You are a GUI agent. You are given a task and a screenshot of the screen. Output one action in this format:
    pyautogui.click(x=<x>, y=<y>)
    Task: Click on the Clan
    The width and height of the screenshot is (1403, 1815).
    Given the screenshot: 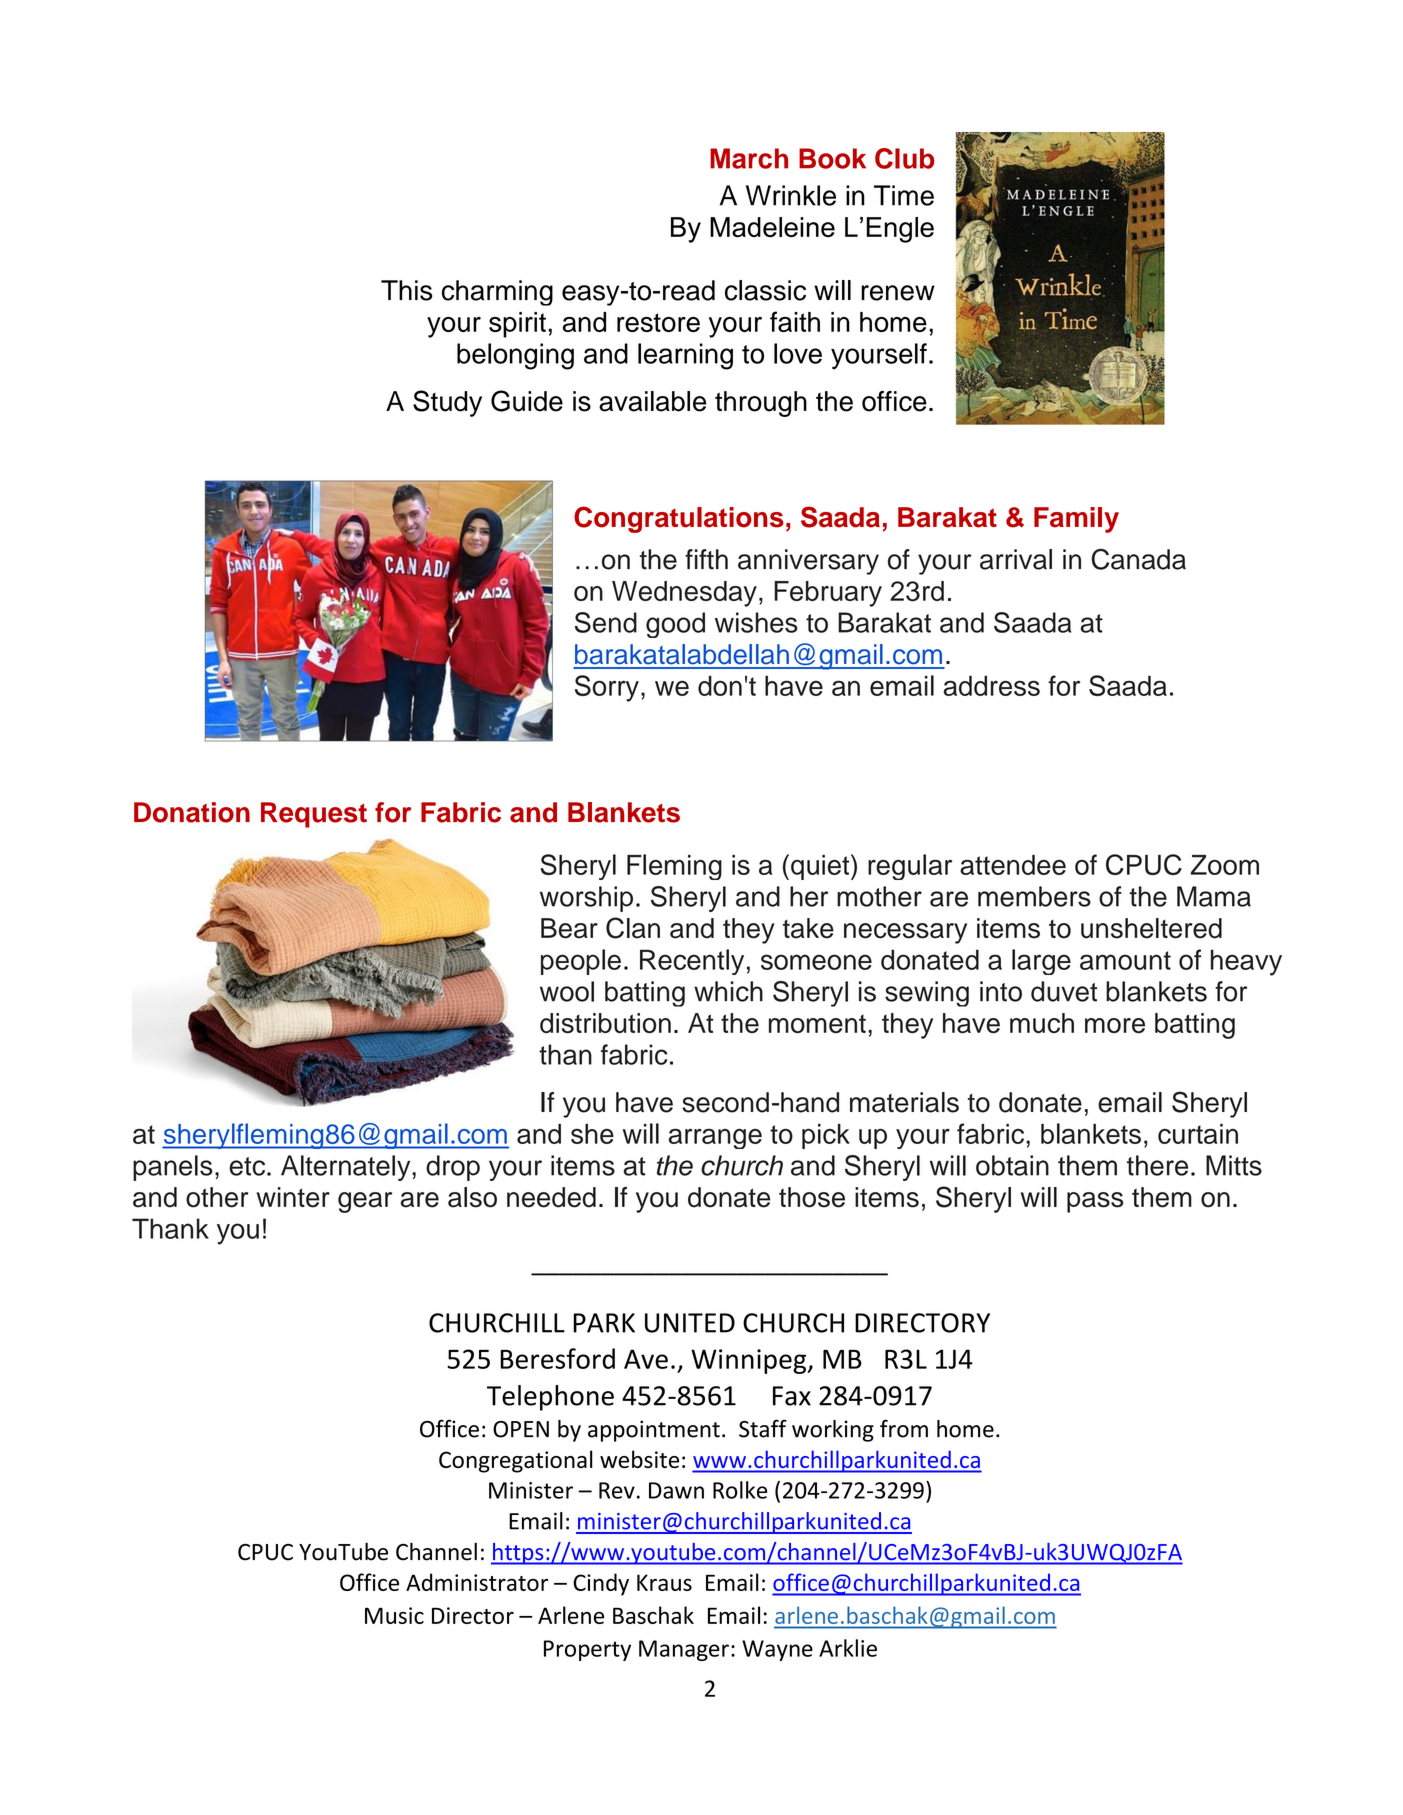 What is the action you would take?
    pyautogui.click(x=633, y=928)
